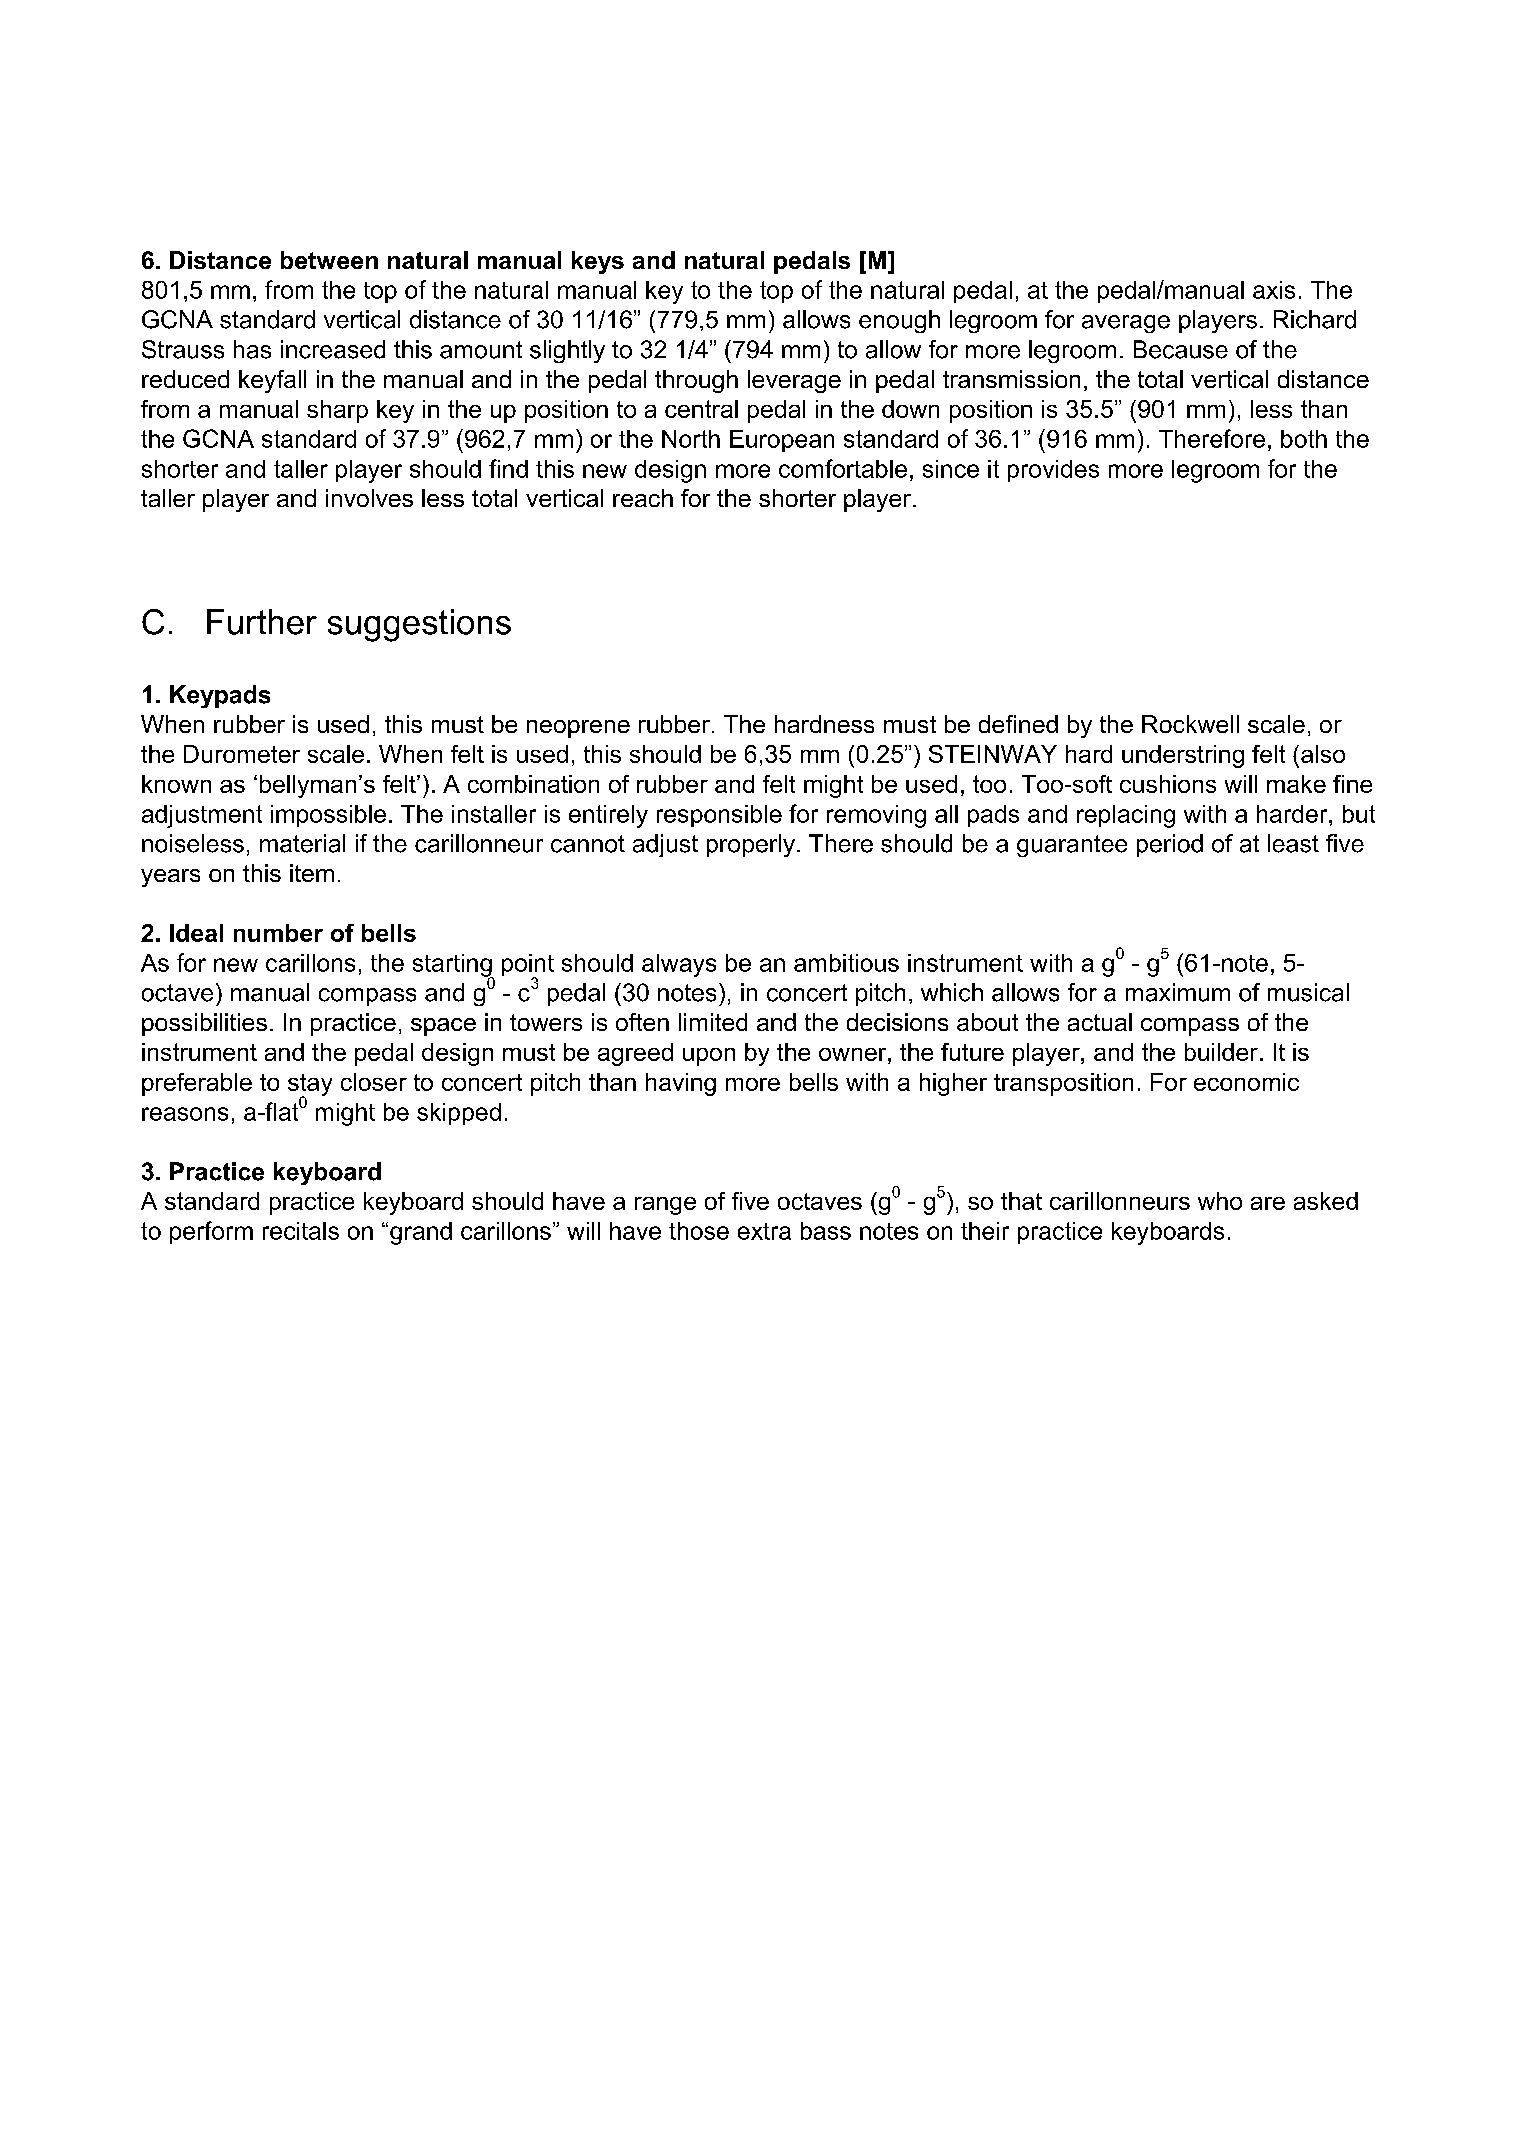  I want to click on extra, so click(764, 1231).
